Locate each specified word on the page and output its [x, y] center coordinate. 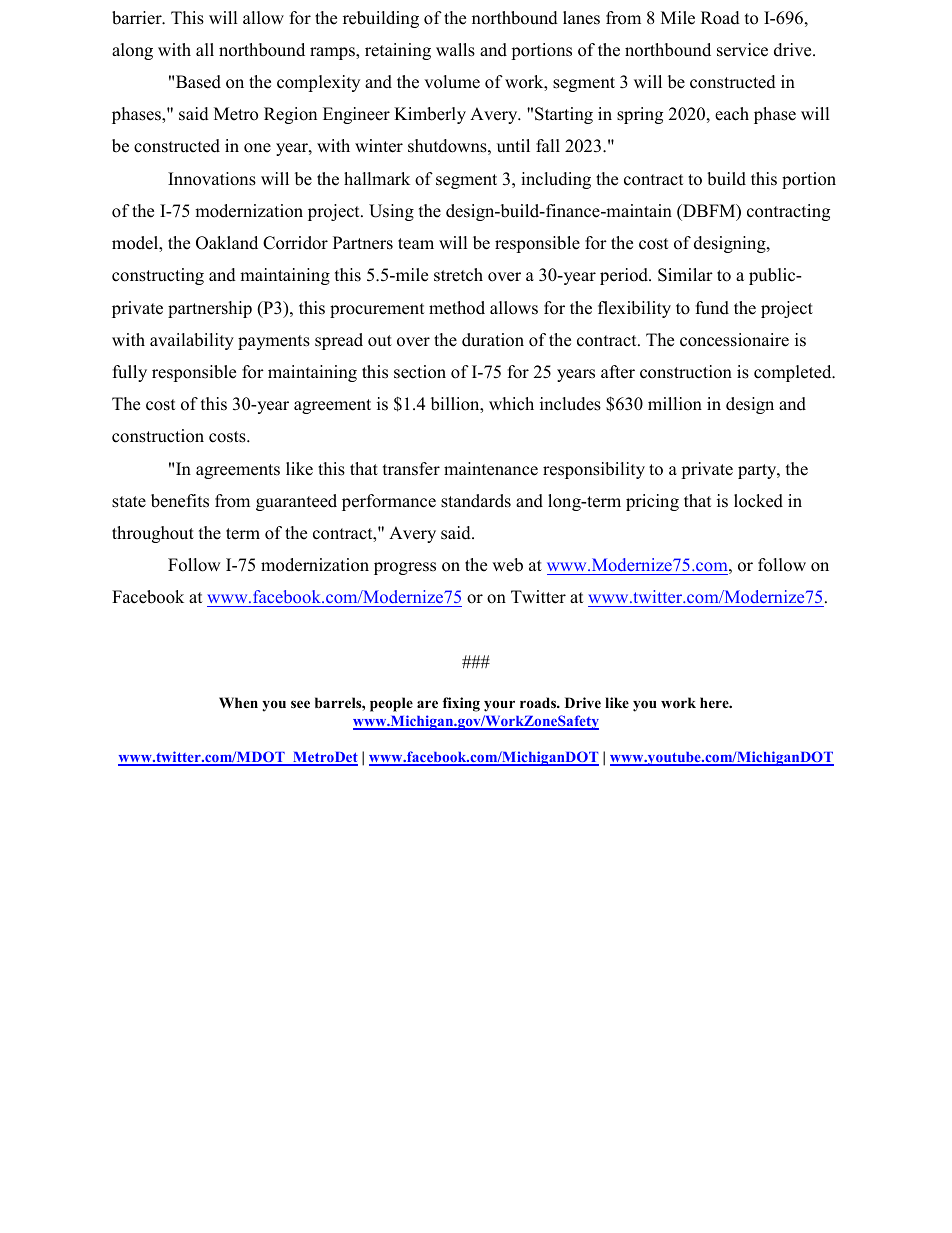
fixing [461, 704]
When [238, 702]
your [499, 706]
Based [198, 82]
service [742, 50]
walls [455, 50]
